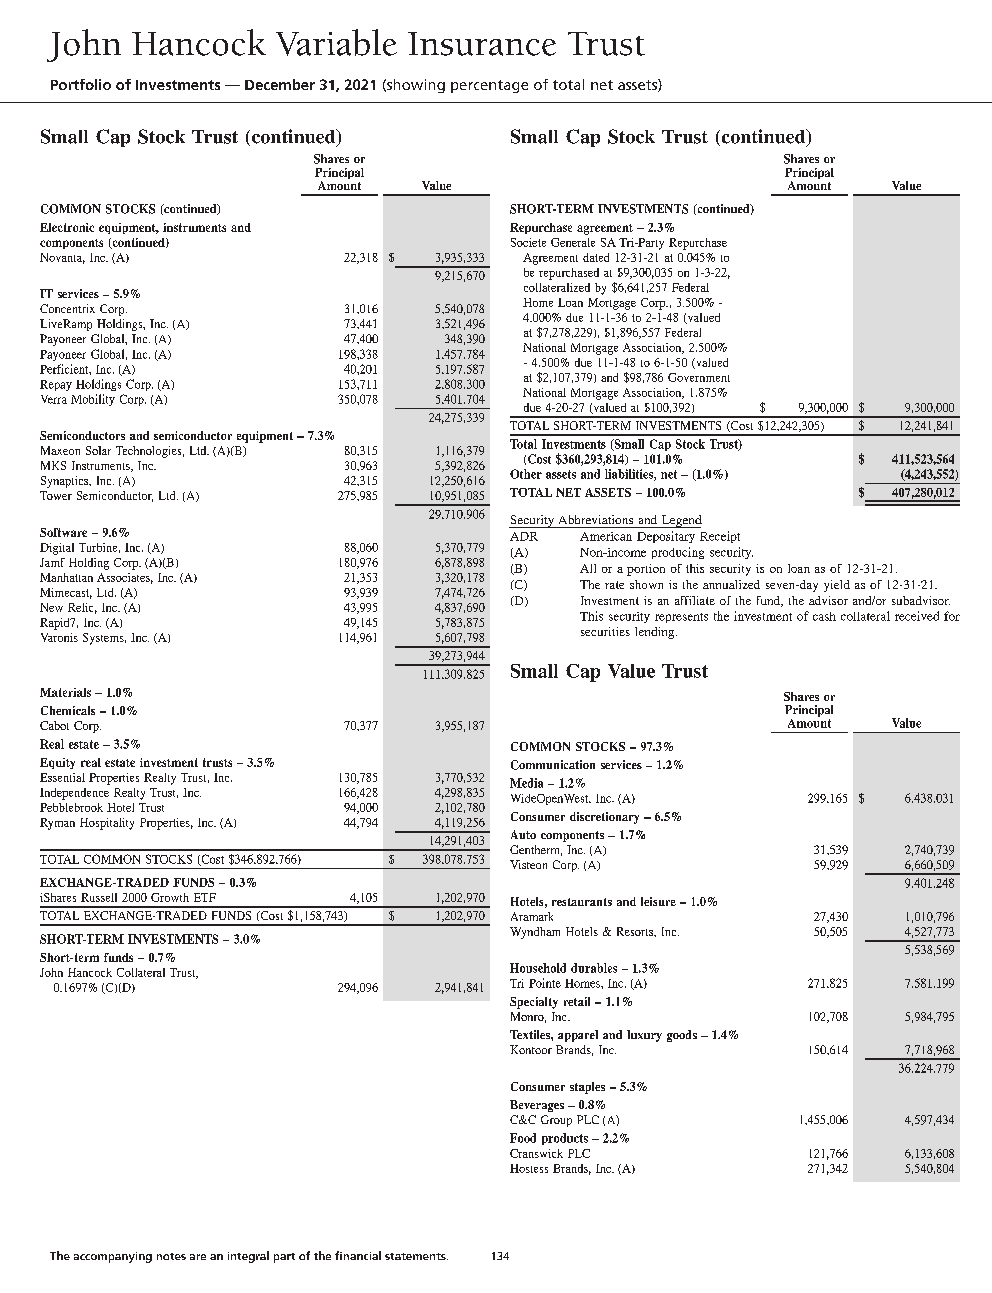 The height and width of the screenshot is (1293, 992). Describe the element at coordinates (107, 824) in the screenshot. I see `Hospitality` at that location.
